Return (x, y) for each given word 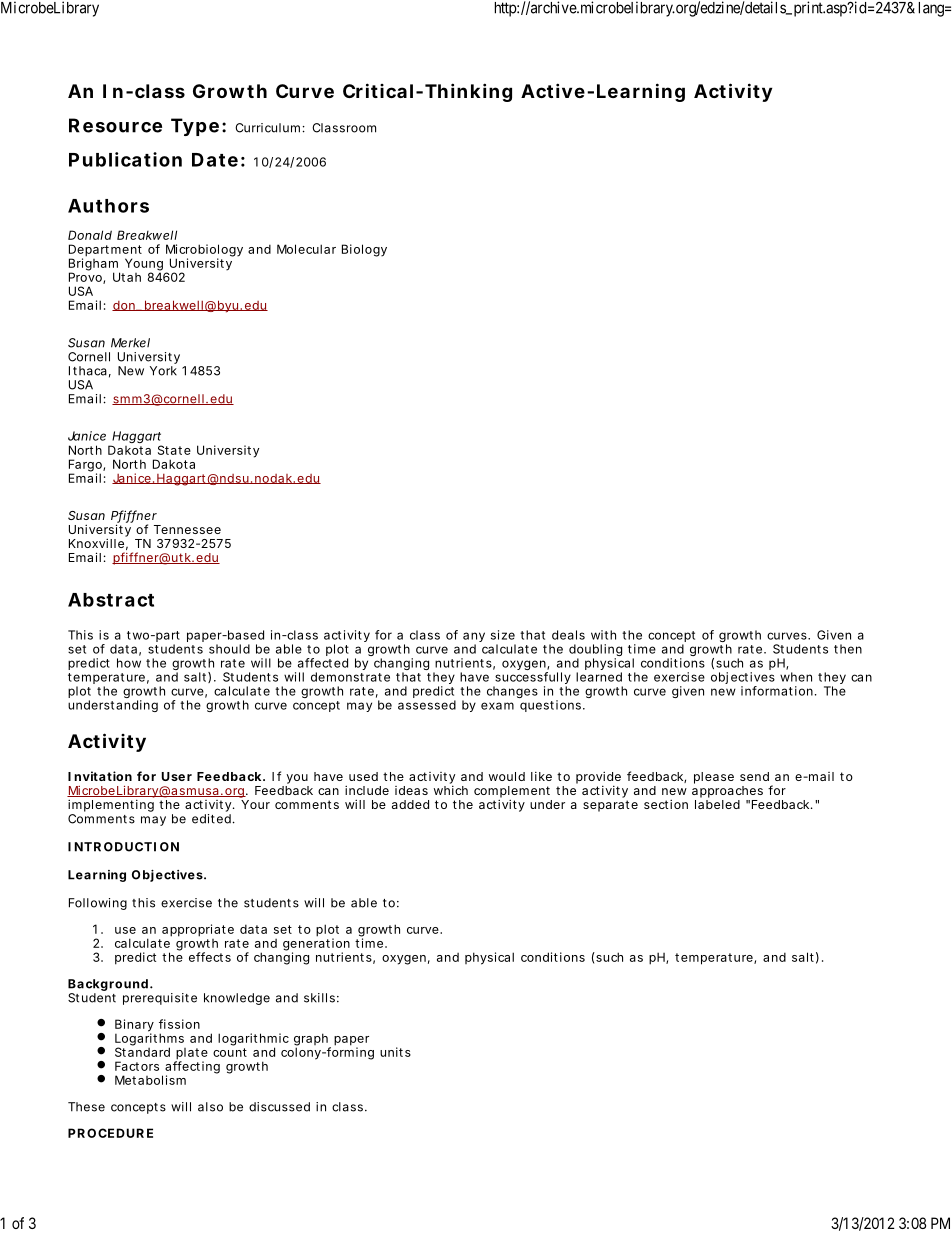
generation (316, 944)
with (603, 635)
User (177, 776)
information (777, 691)
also (210, 1107)
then (848, 649)
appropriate (198, 930)
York (163, 371)
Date (215, 160)
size (503, 635)
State (174, 450)
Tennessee (187, 529)
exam (497, 706)
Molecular (306, 249)
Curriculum (267, 128)
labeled (717, 804)
